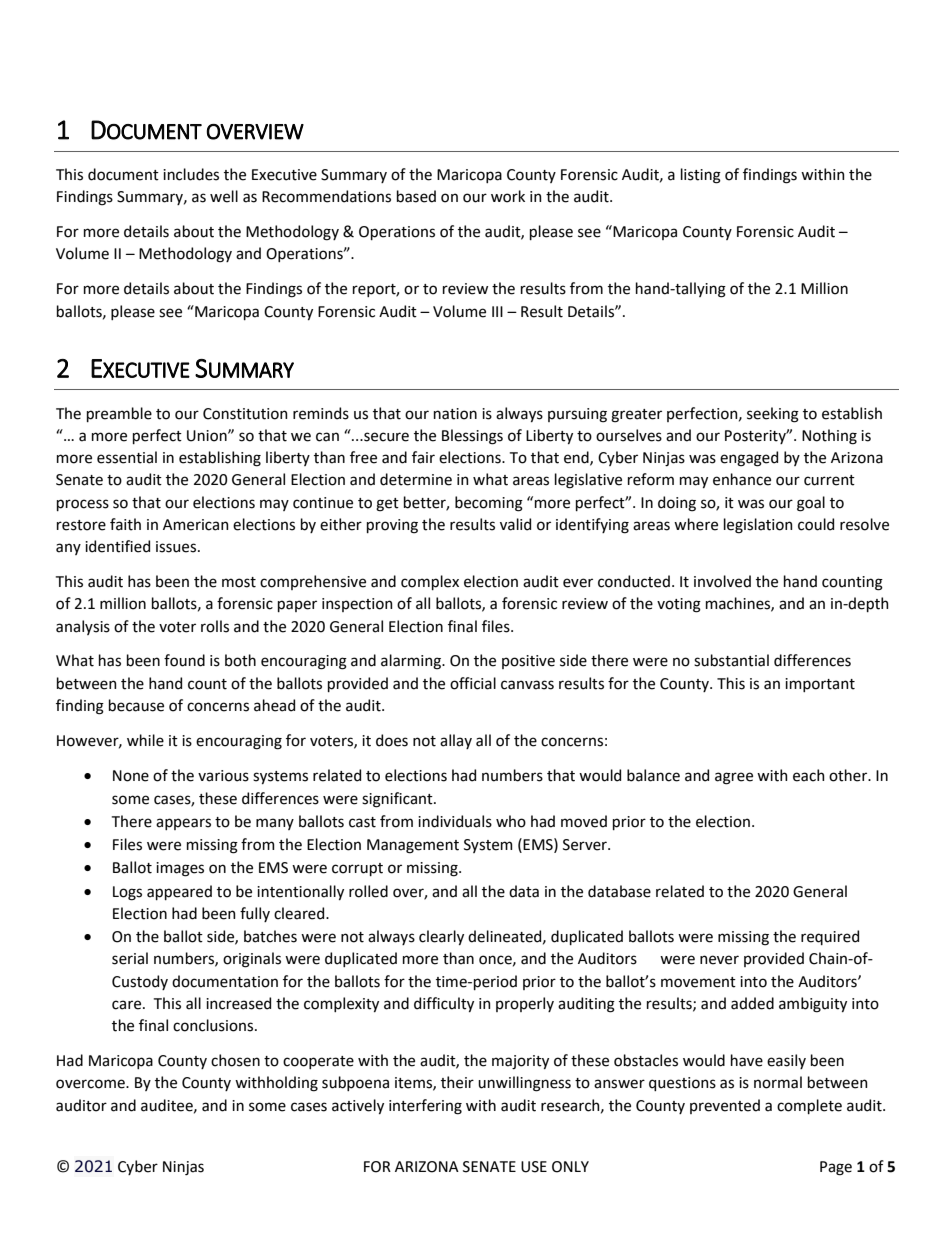 The height and width of the page is (1233, 952). I want to click on includes, so click(191, 174).
